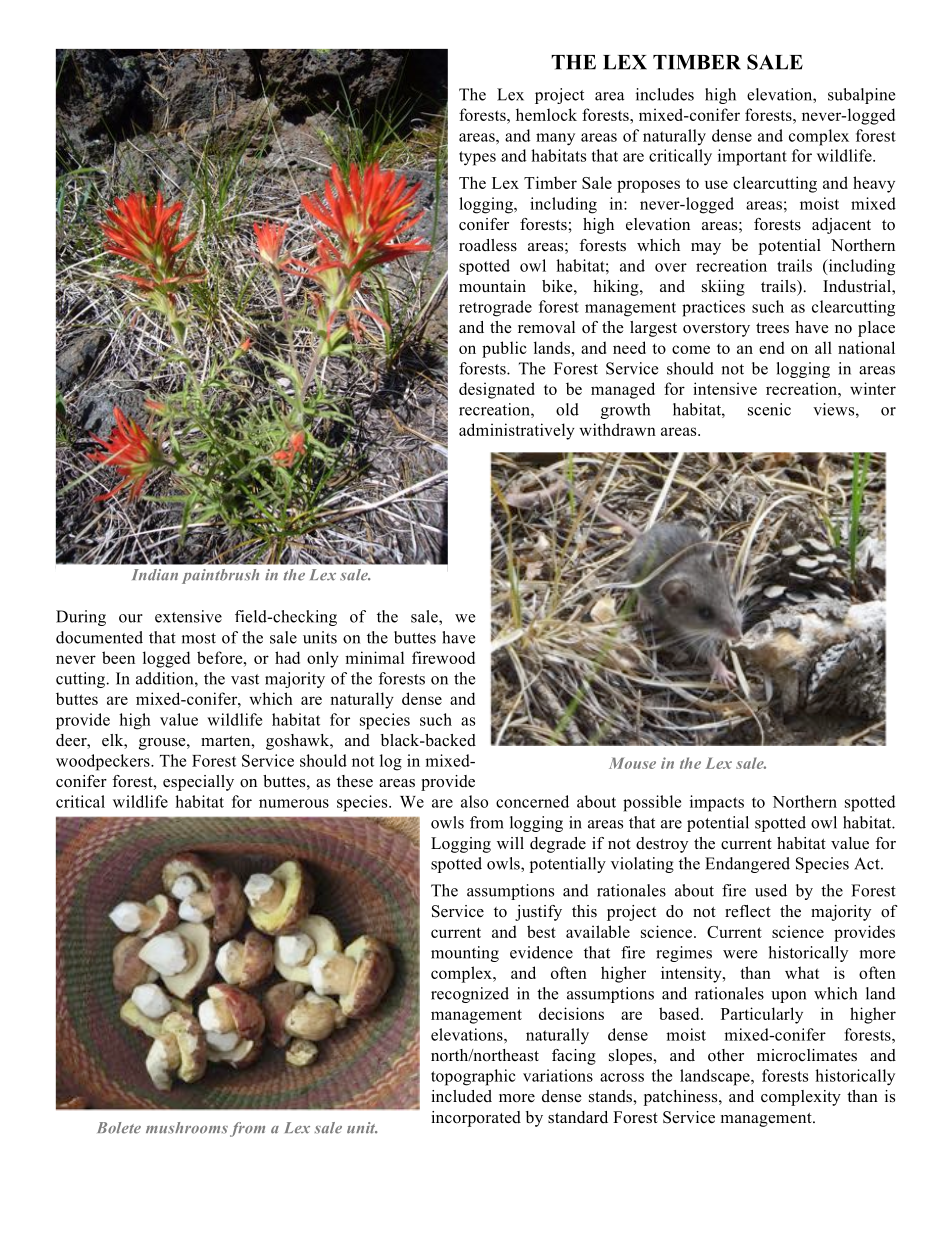  Describe the element at coordinates (155, 575) in the screenshot. I see `Indian` at that location.
